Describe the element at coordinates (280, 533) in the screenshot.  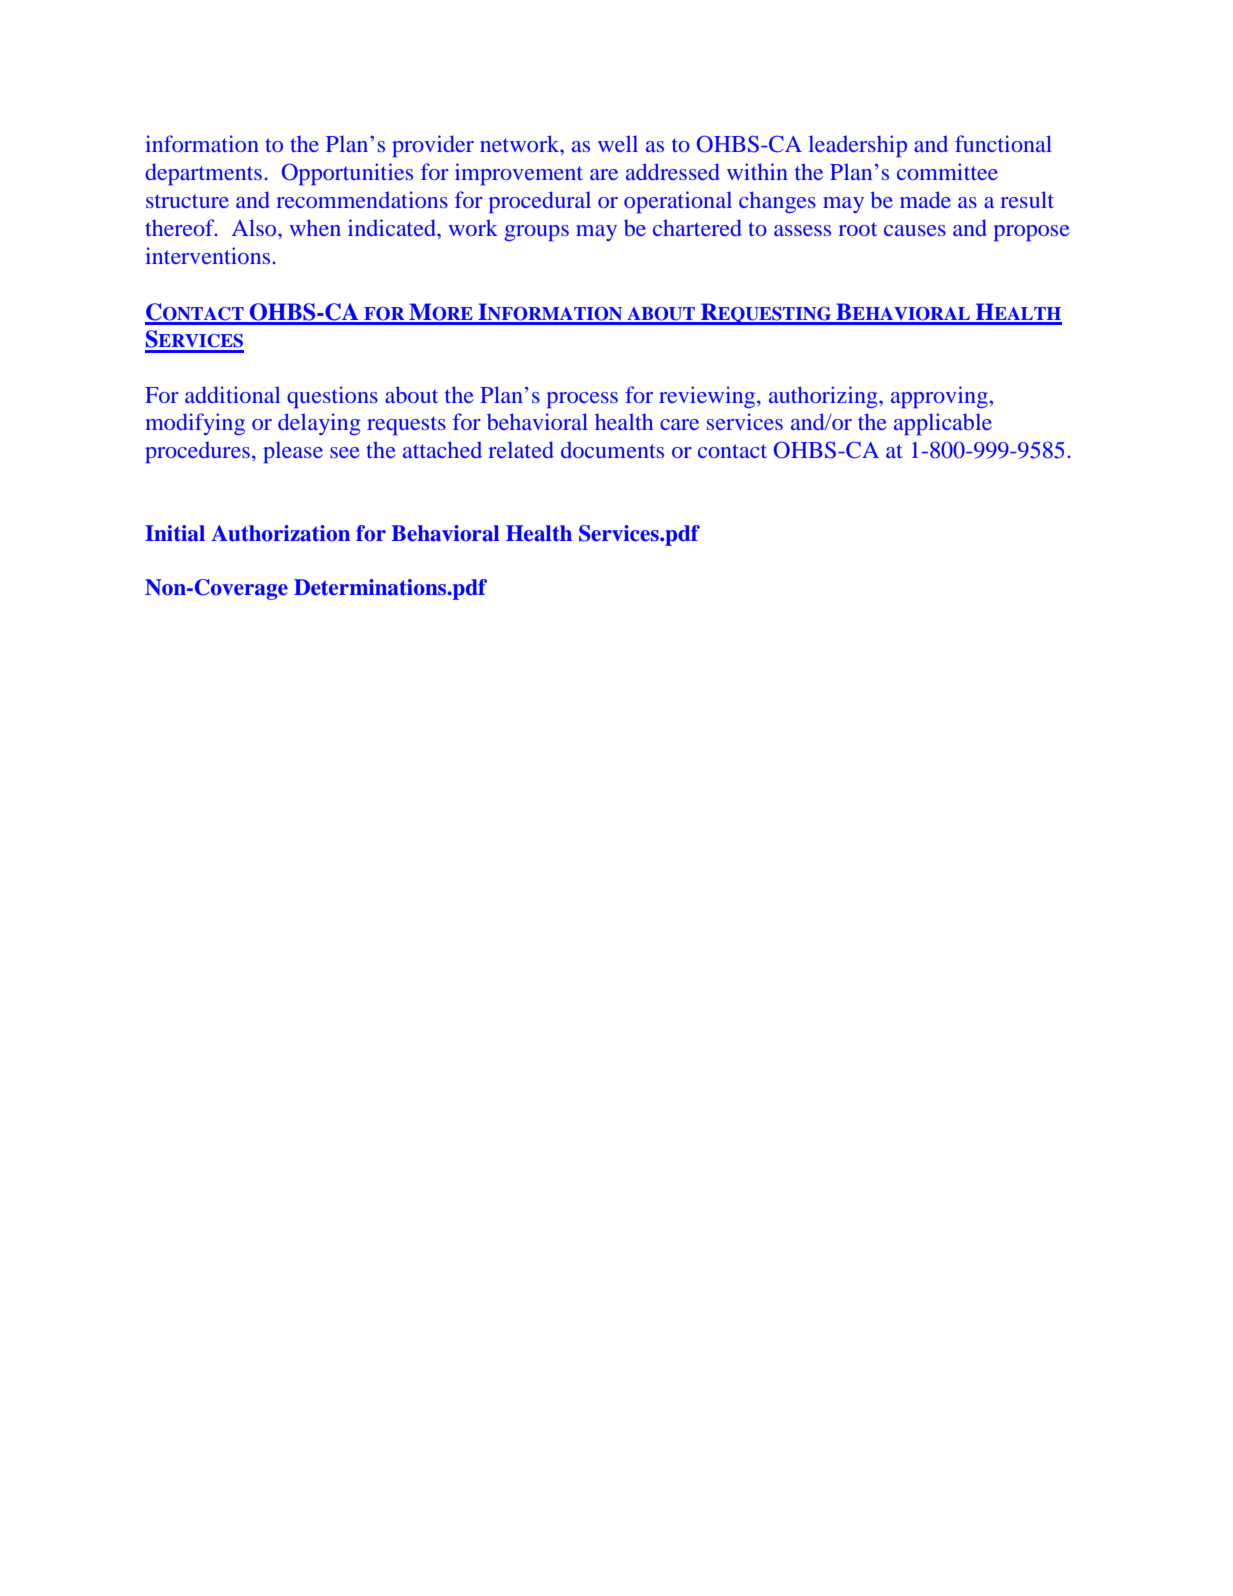
I see `Authorization` at that location.
